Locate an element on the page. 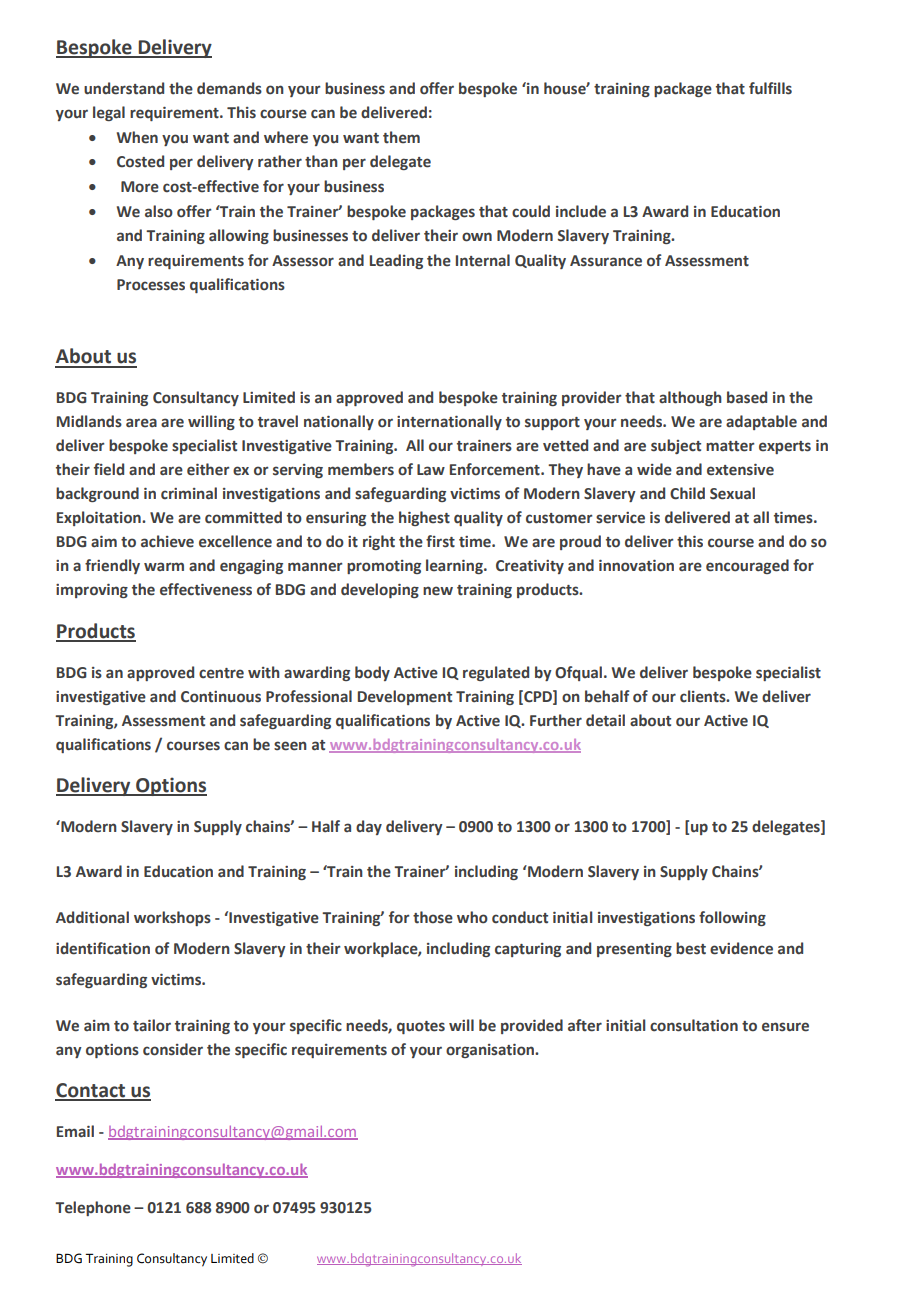 This image has width=924, height=1308. When is located at coordinates (137, 137).
